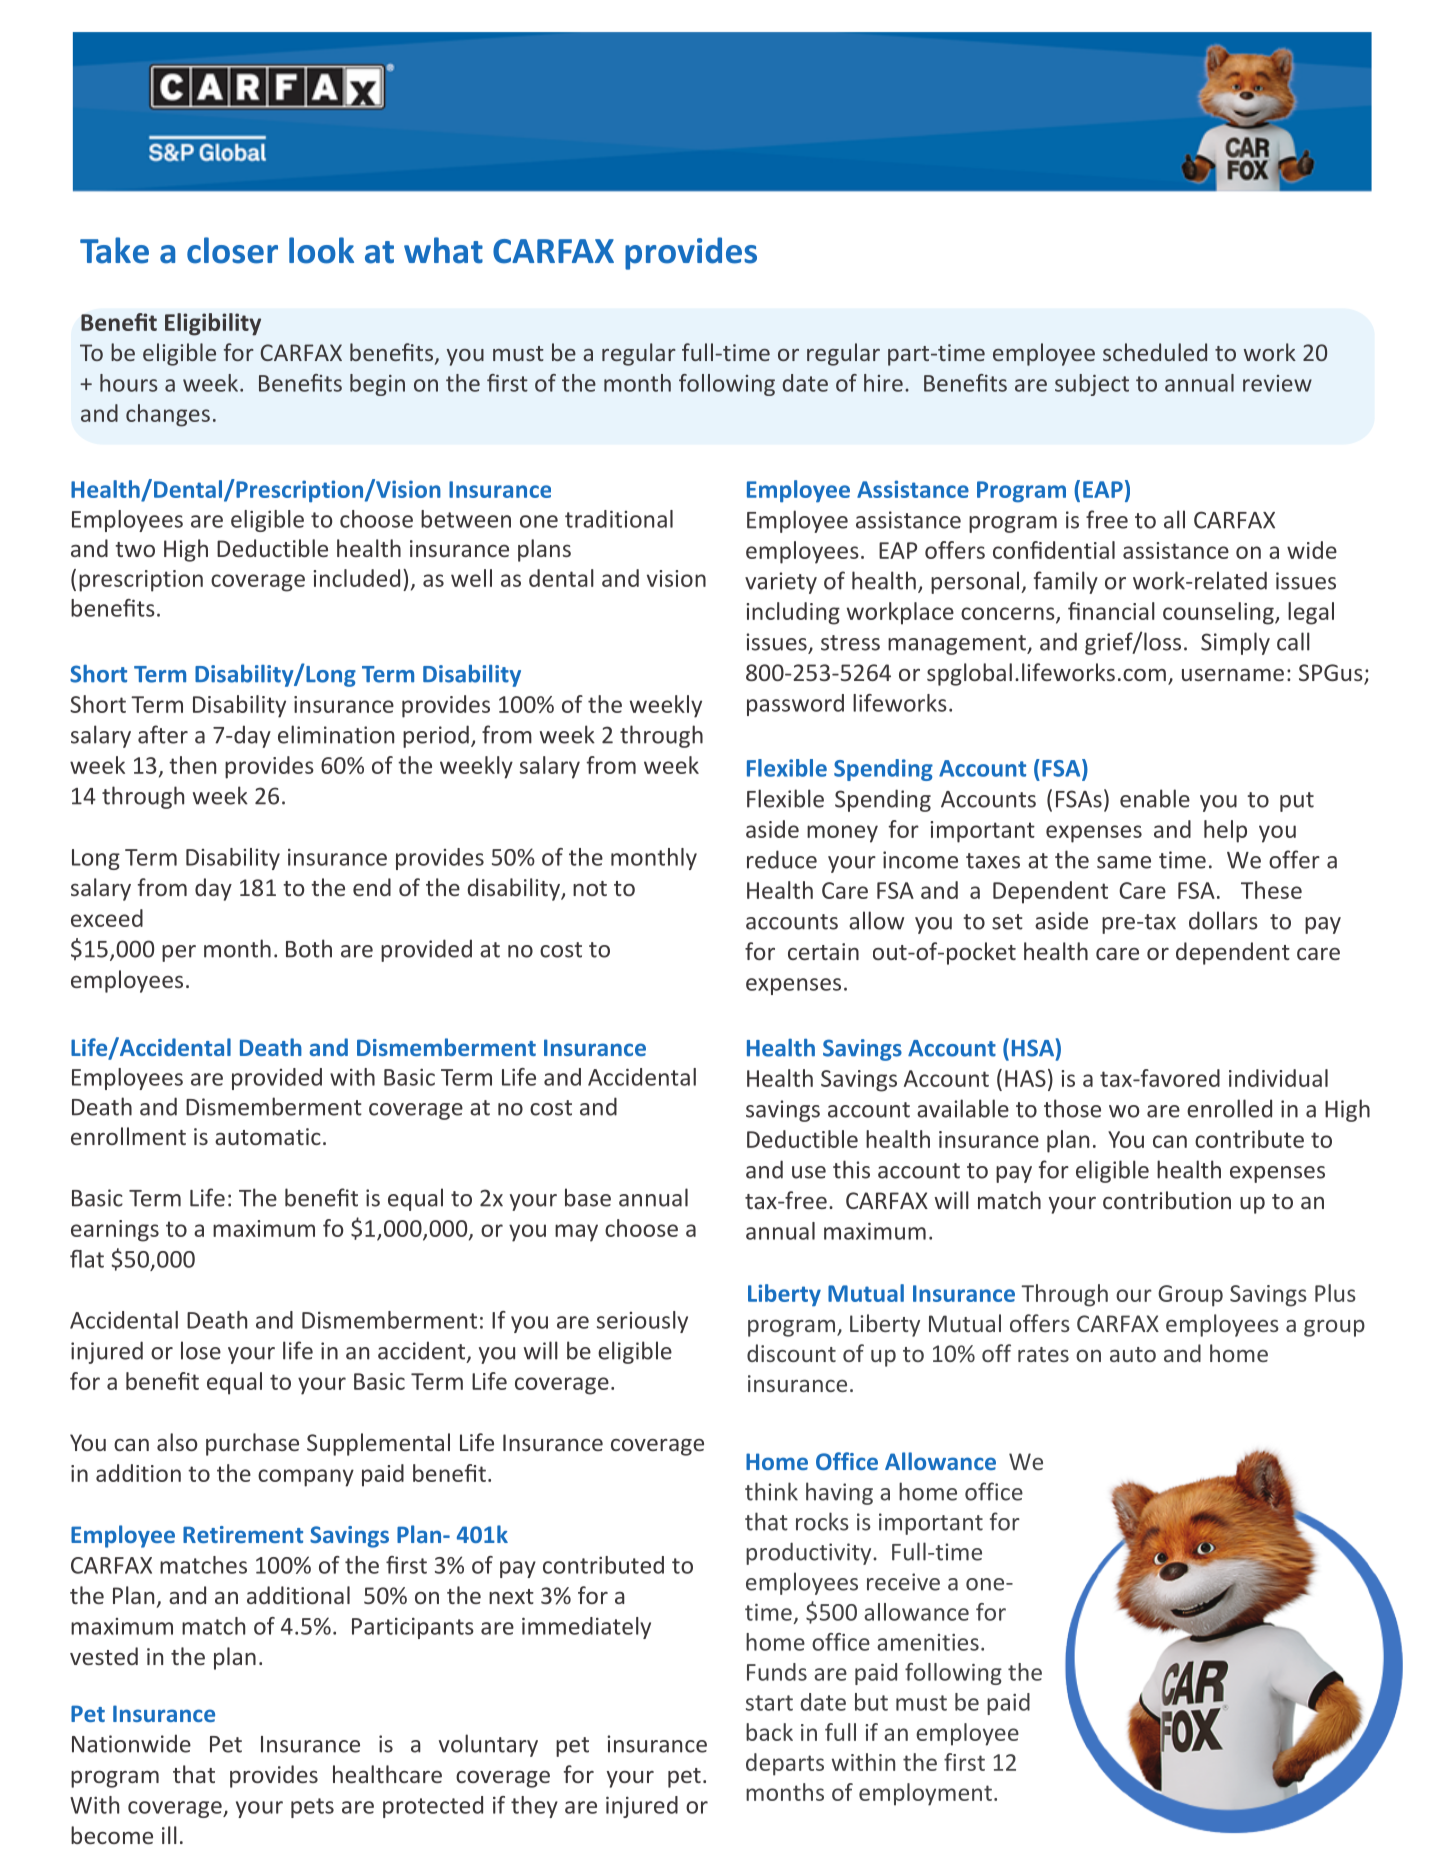  Describe the element at coordinates (1167, 1200) in the page. I see `contribution` at that location.
